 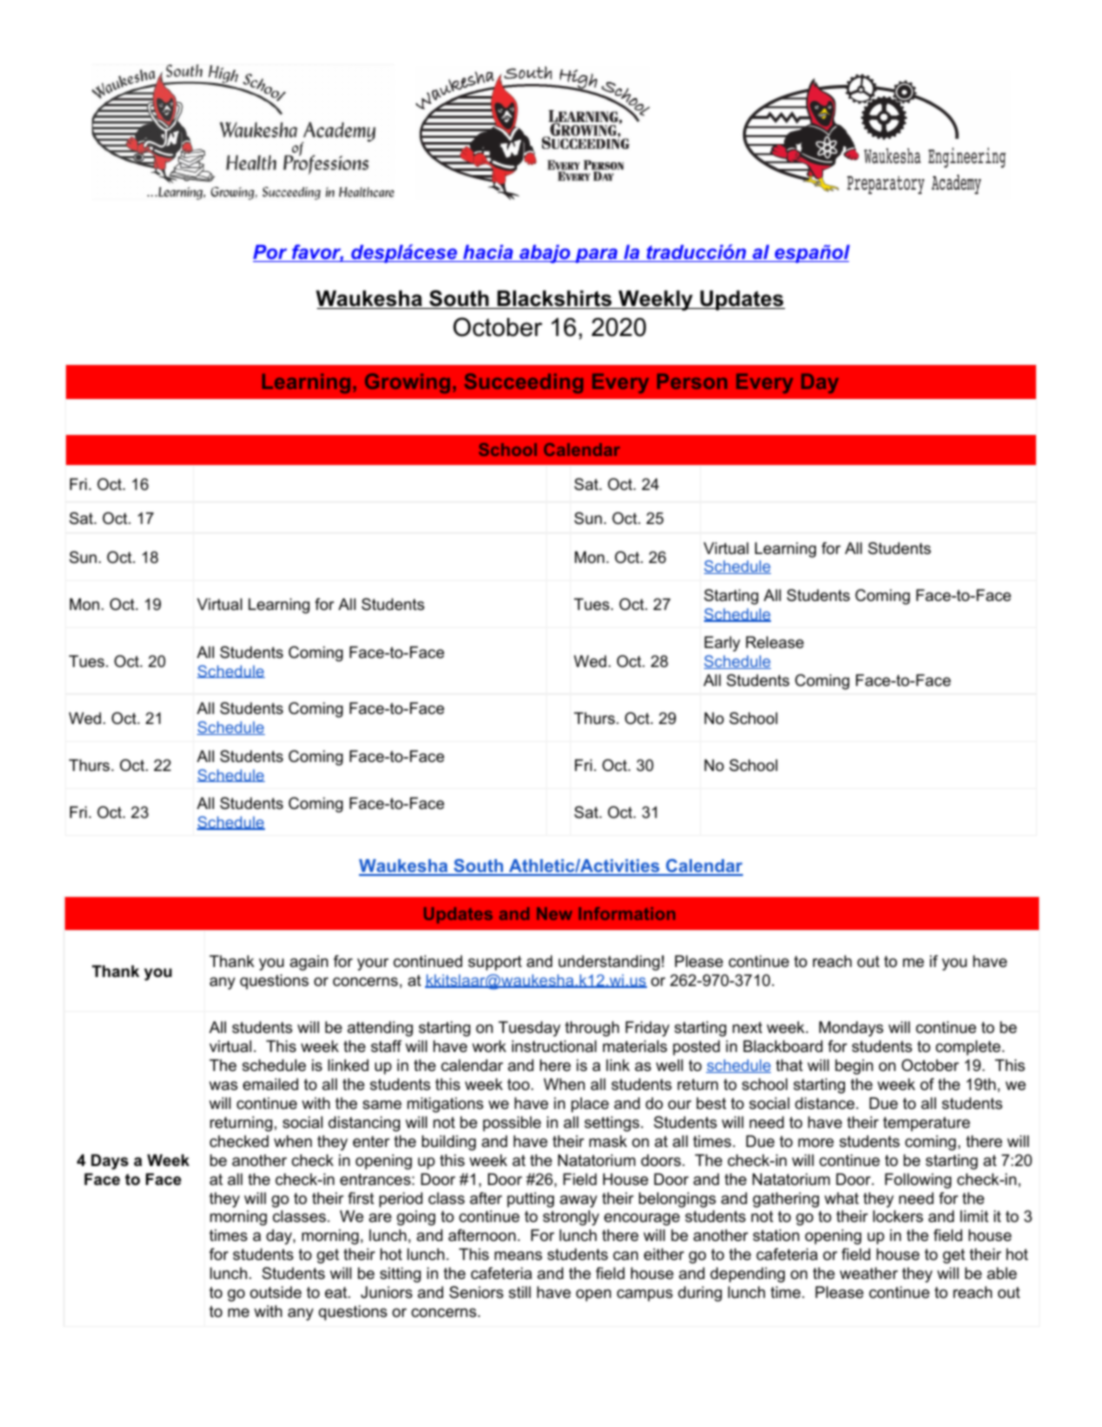 I want to click on Information, so click(x=627, y=913).
